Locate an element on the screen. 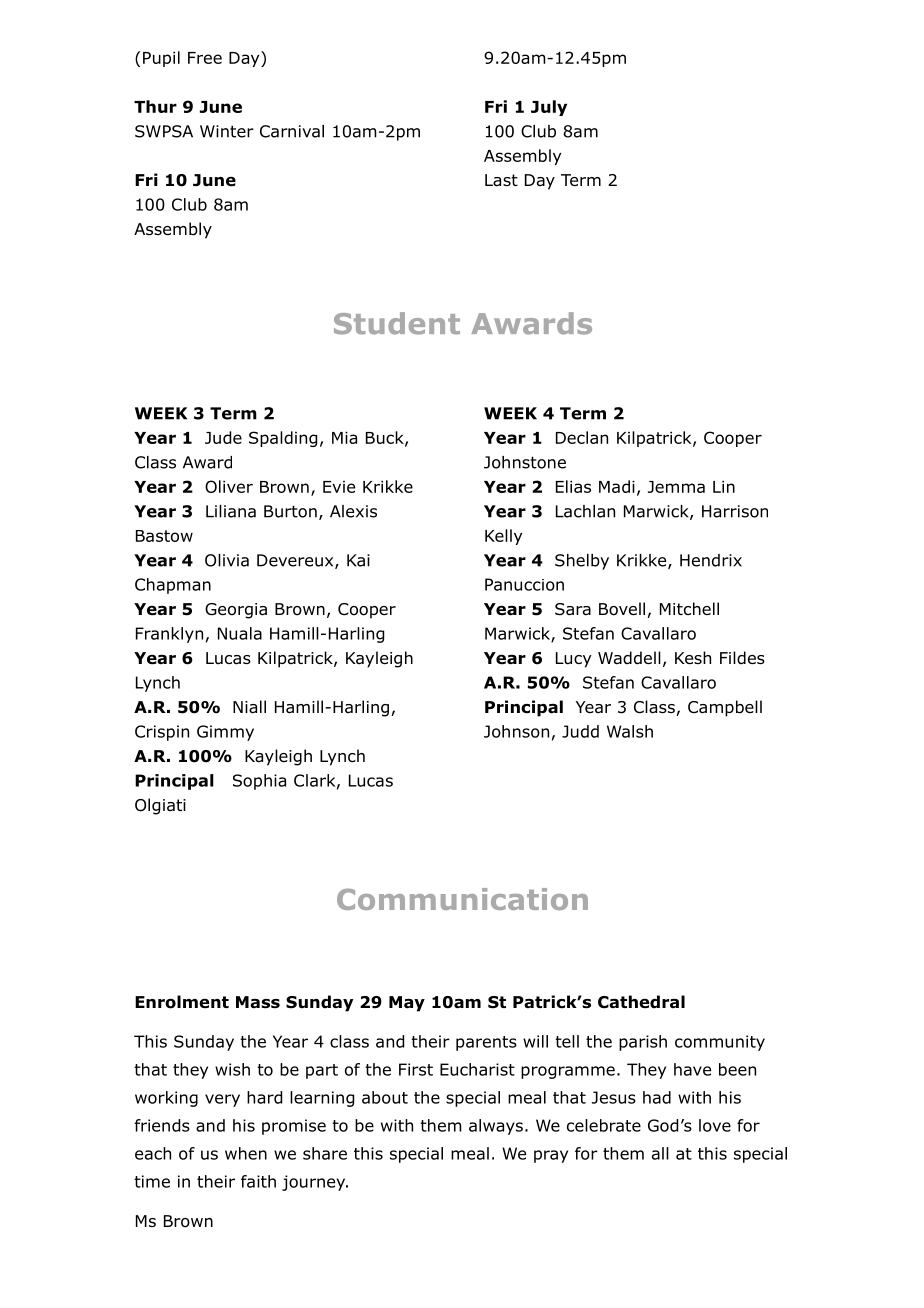 The width and height of the screenshot is (924, 1308). Sophia is located at coordinates (259, 782).
